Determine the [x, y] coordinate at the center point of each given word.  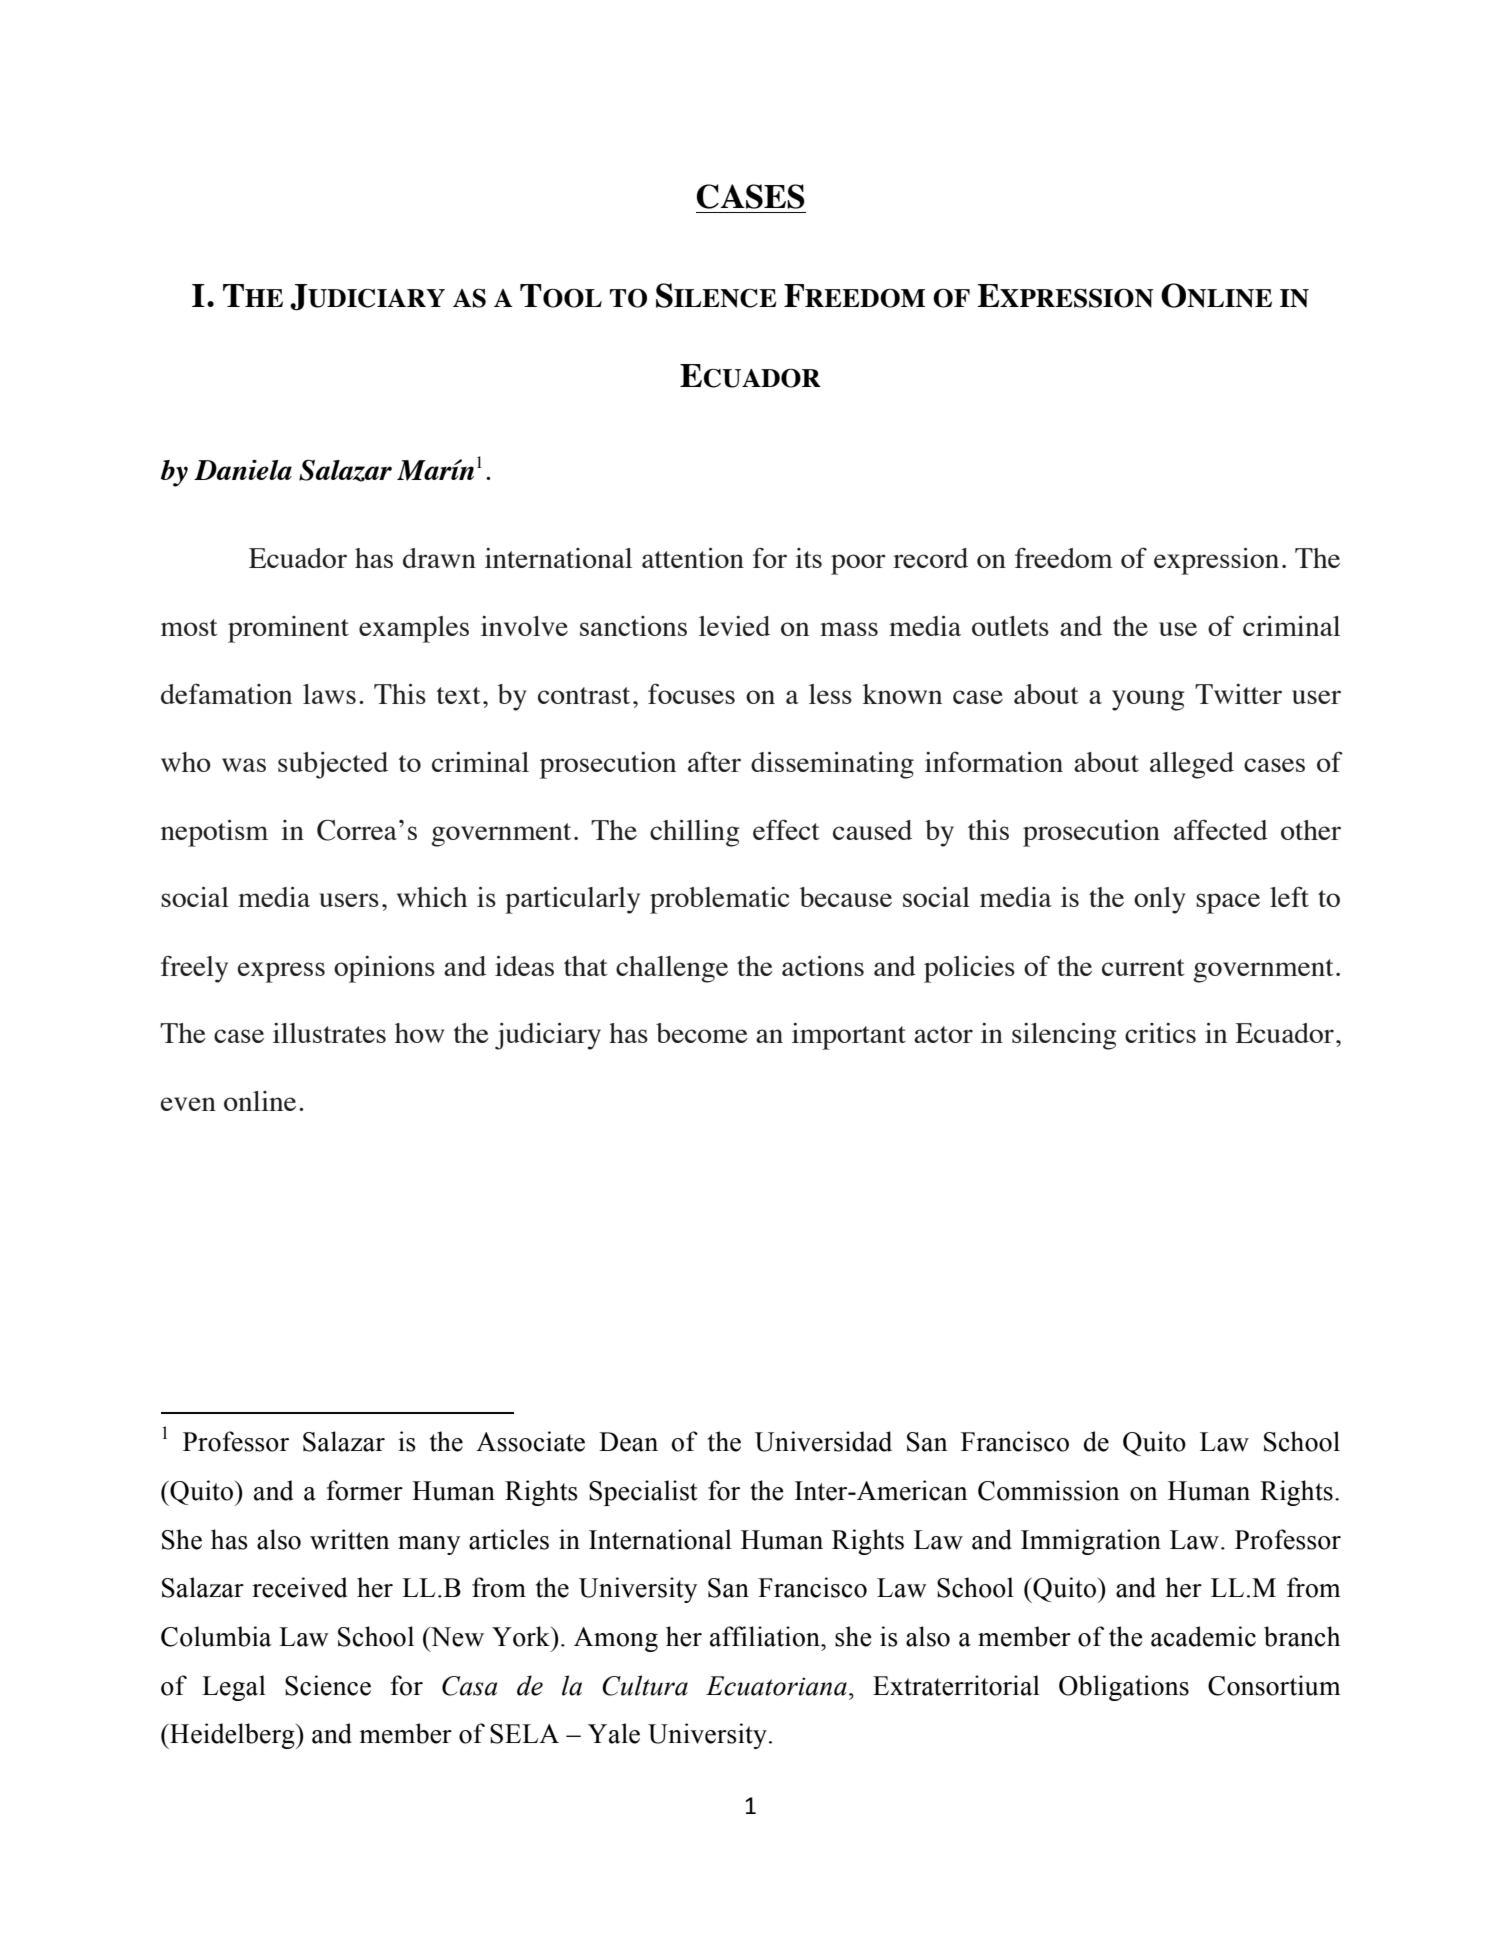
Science [328, 1685]
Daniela [243, 469]
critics [1160, 1033]
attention [693, 558]
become [702, 1033]
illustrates [329, 1033]
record [930, 558]
